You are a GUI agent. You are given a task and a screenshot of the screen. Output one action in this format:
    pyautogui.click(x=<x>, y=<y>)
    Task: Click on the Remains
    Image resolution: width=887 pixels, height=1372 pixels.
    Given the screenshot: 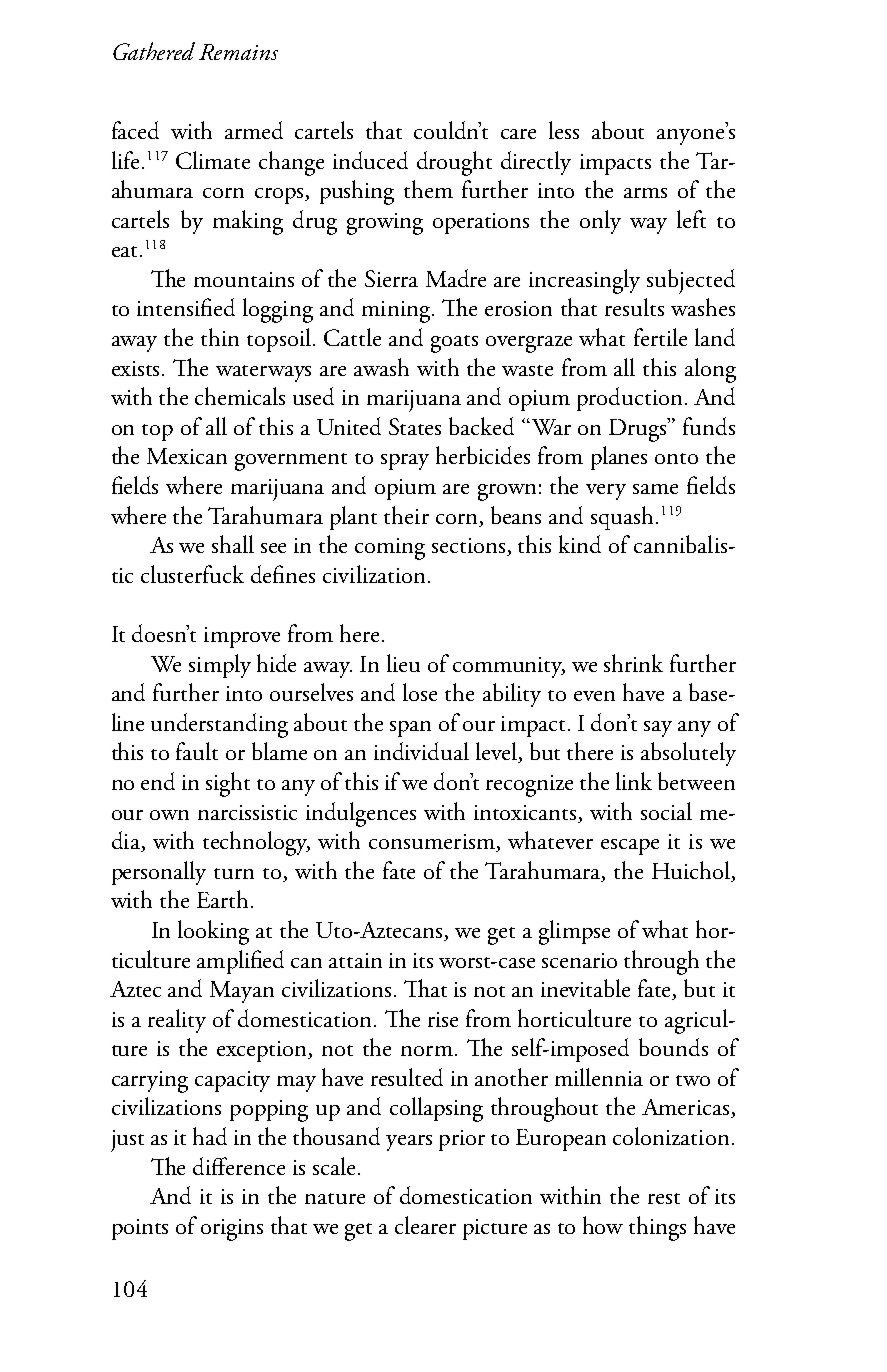 What is the action you would take?
    pyautogui.click(x=238, y=52)
